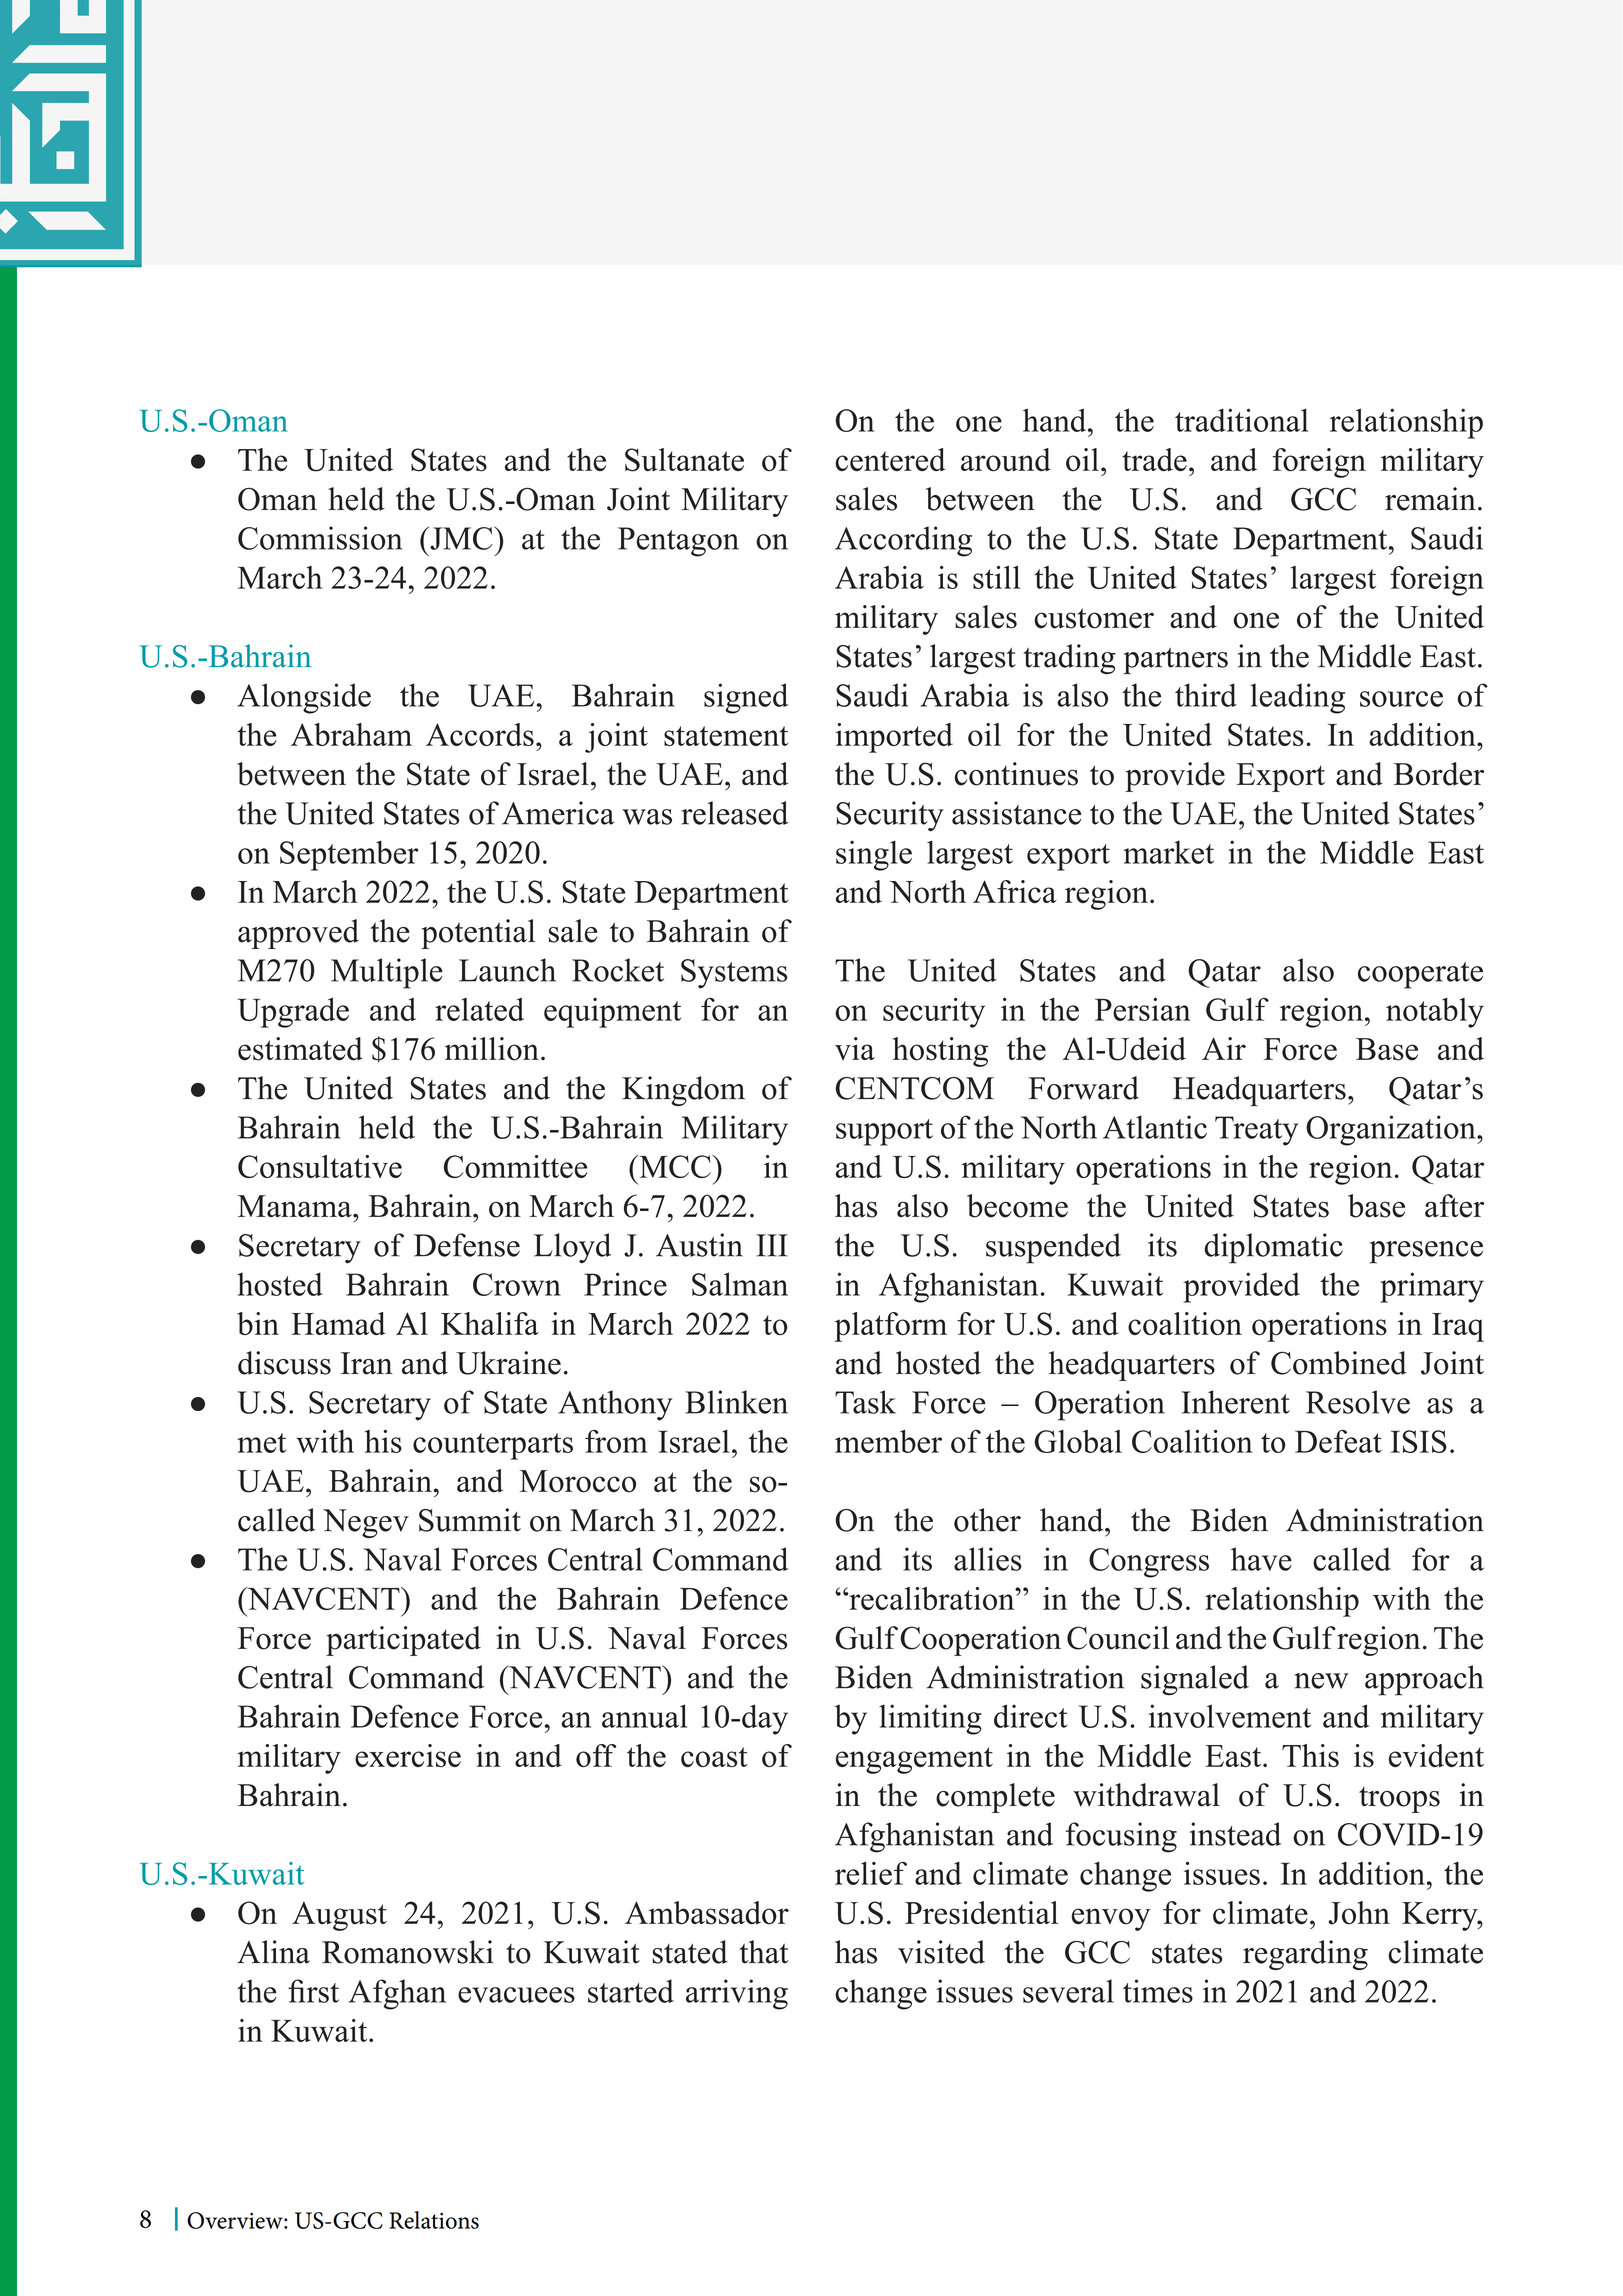 The height and width of the page is (2296, 1623). Describe the element at coordinates (941, 1952) in the page. I see `visited` at that location.
